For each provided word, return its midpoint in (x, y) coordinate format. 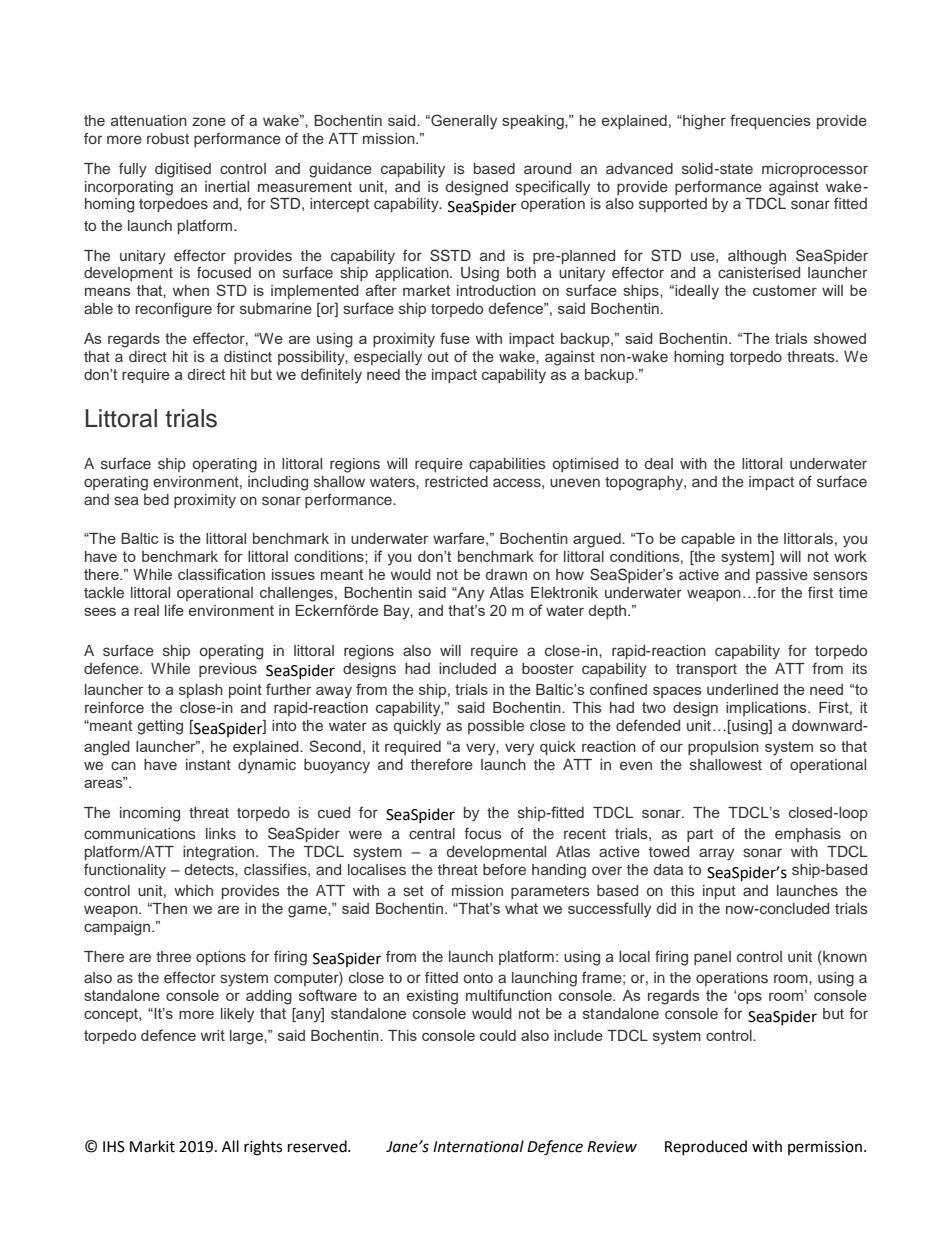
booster (548, 668)
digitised (183, 170)
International (478, 1146)
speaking (534, 122)
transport (706, 670)
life (174, 610)
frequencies (770, 121)
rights (263, 1148)
